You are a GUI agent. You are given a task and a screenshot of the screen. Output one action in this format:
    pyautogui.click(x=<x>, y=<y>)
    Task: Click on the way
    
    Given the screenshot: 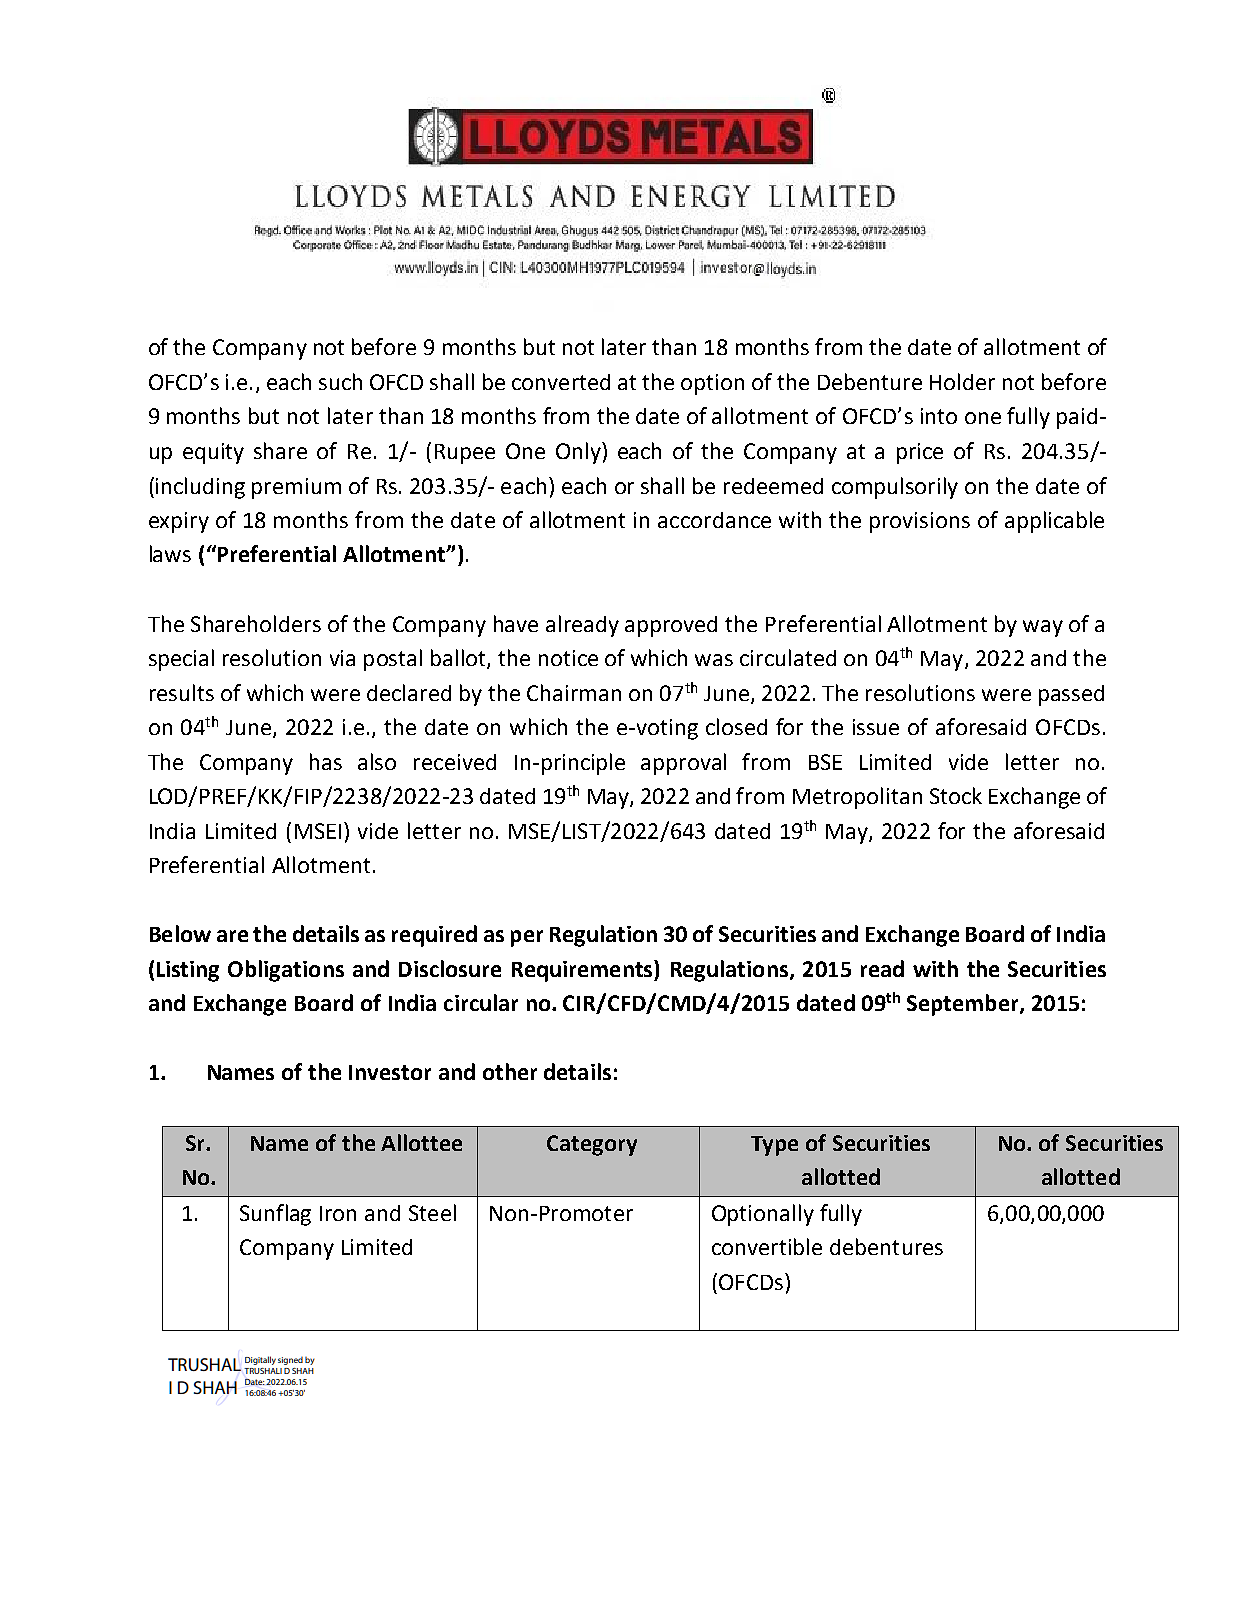 What is the action you would take?
    pyautogui.click(x=1043, y=628)
